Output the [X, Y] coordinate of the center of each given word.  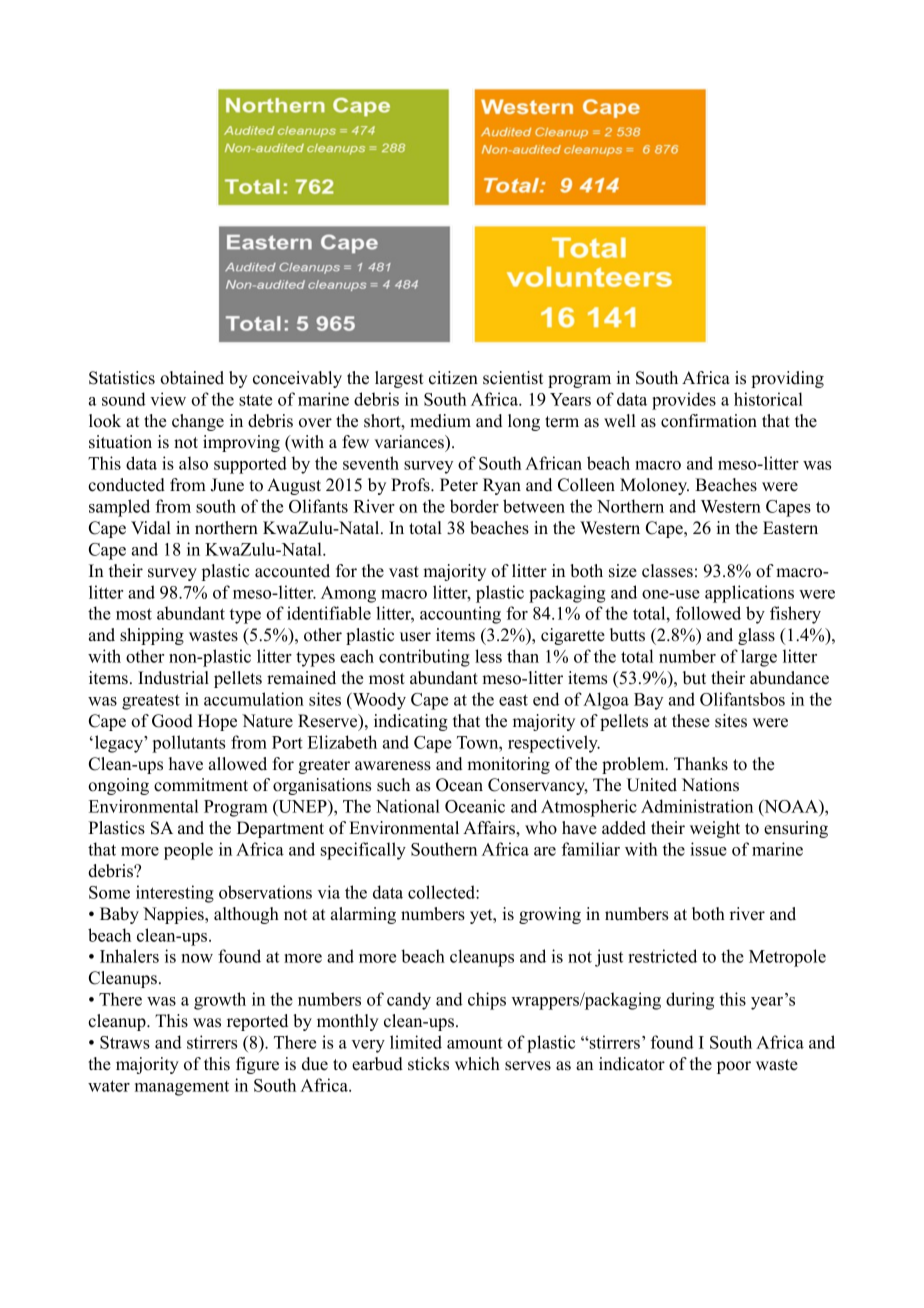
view [168, 399]
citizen [453, 378]
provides [684, 401]
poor [734, 1067]
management [182, 1088]
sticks [428, 1064]
